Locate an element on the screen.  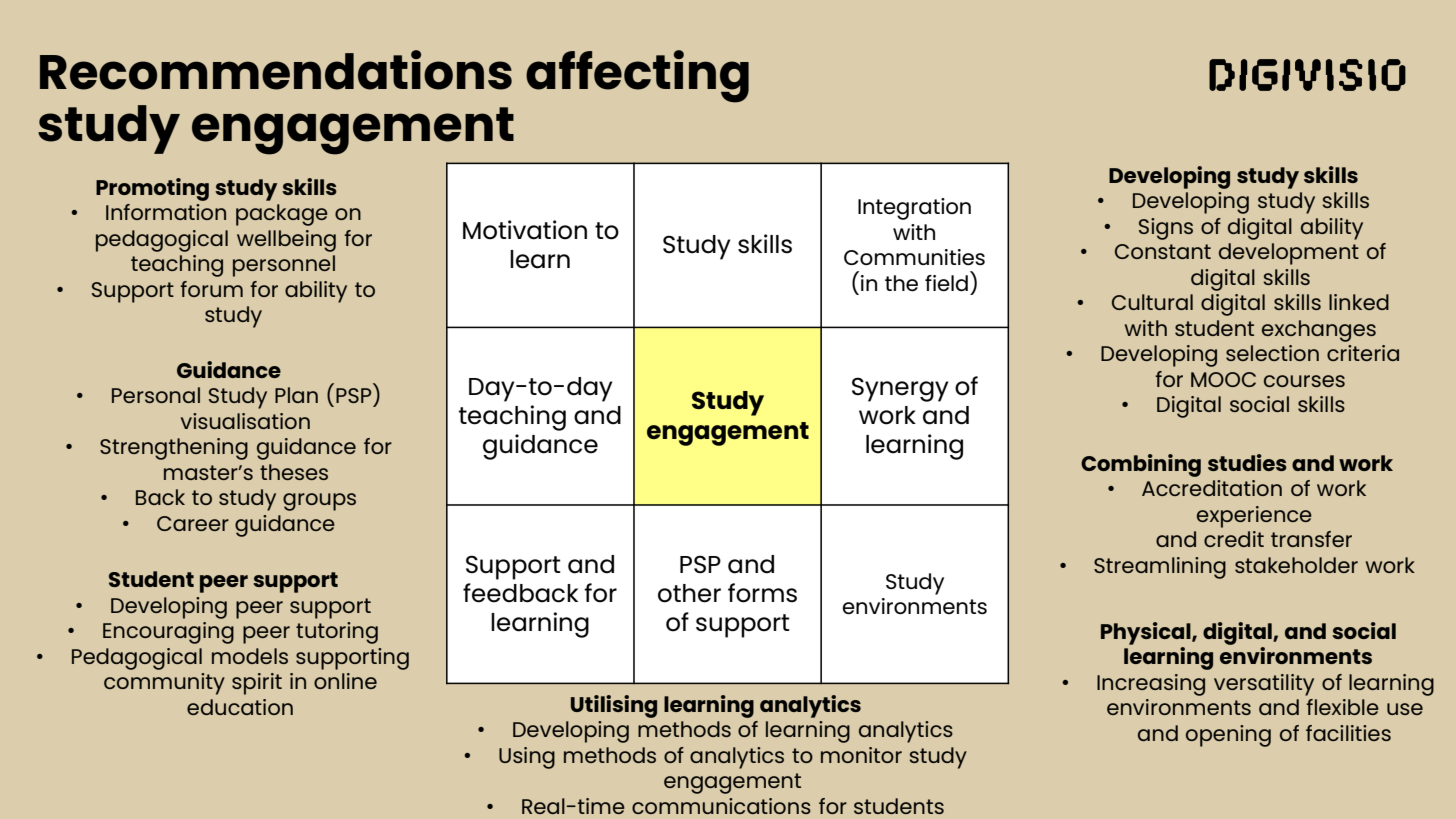
Synergy is located at coordinates (900, 389).
